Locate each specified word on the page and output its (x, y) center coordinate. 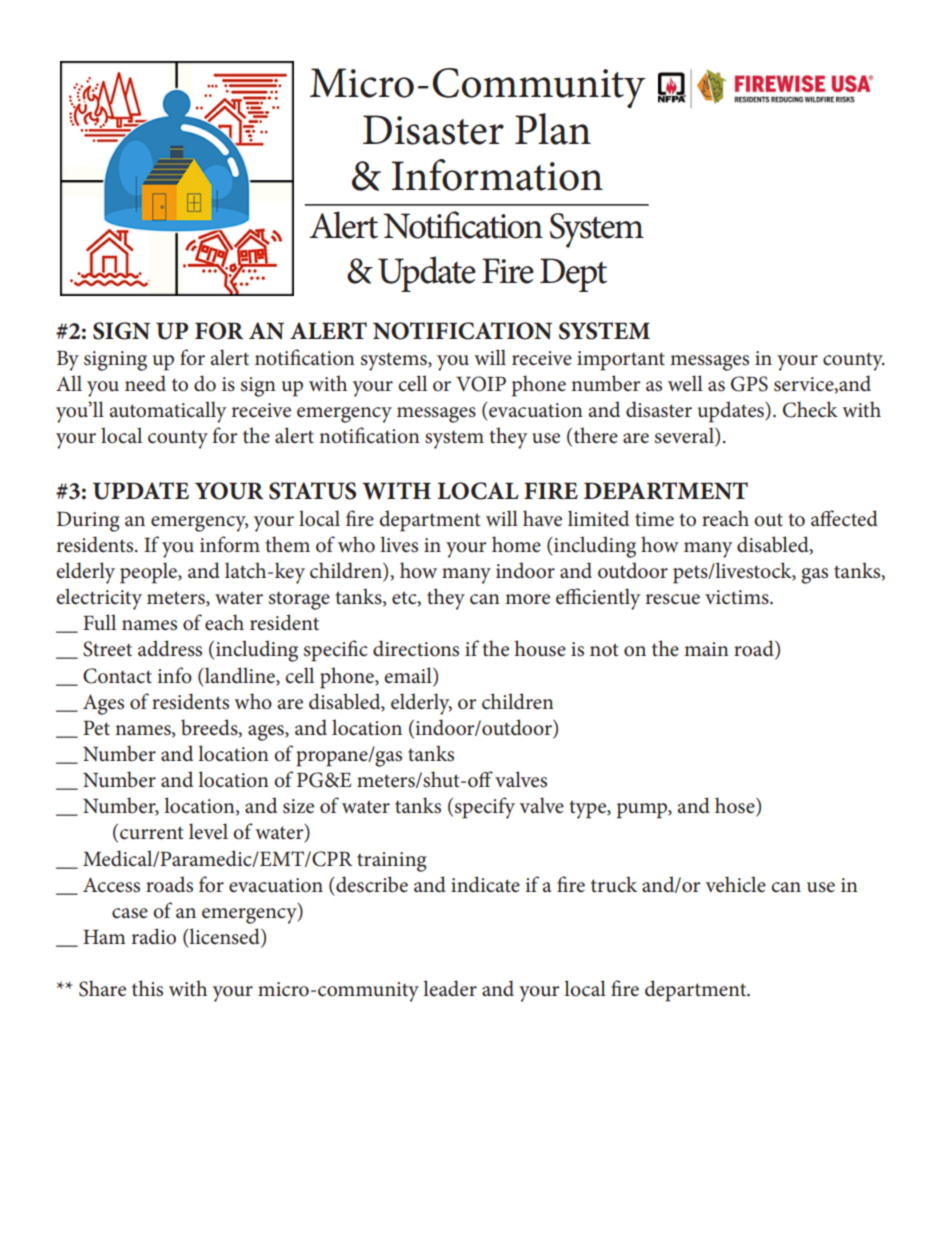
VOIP (481, 384)
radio (154, 936)
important (621, 361)
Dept (573, 275)
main (706, 649)
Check (810, 409)
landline (240, 676)
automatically (168, 412)
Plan (553, 129)
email (409, 675)
